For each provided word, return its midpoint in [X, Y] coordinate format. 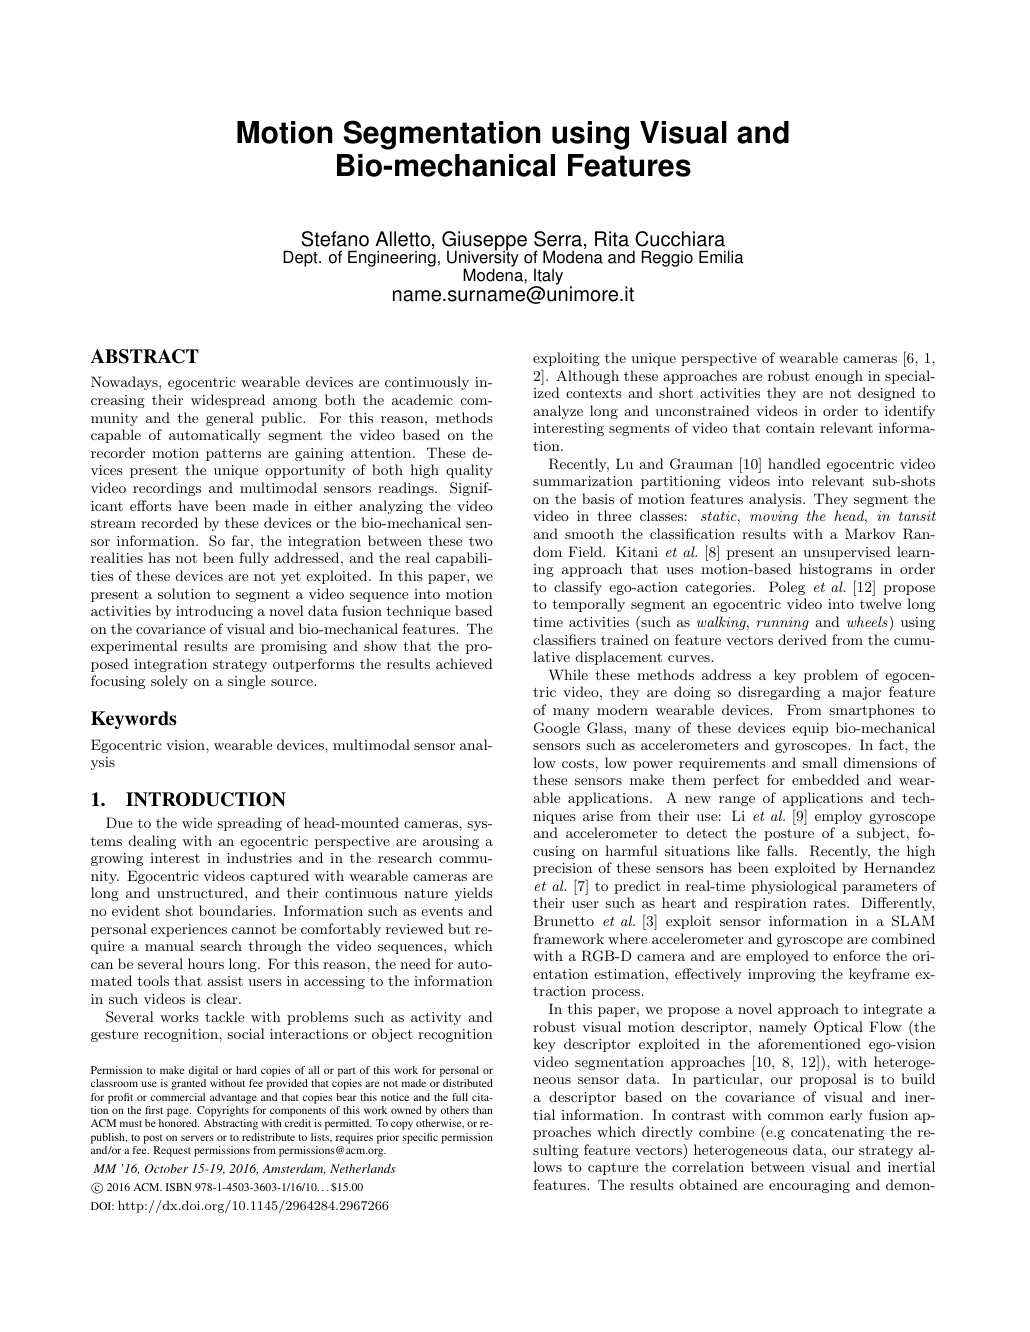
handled [794, 463]
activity [436, 1018]
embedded [825, 779]
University [483, 259]
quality [469, 471]
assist [225, 981]
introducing [214, 612]
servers [197, 1138]
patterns [233, 455]
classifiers [564, 639]
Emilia [721, 257]
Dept [301, 258]
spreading [249, 824]
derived [802, 639]
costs [578, 763]
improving [782, 975]
